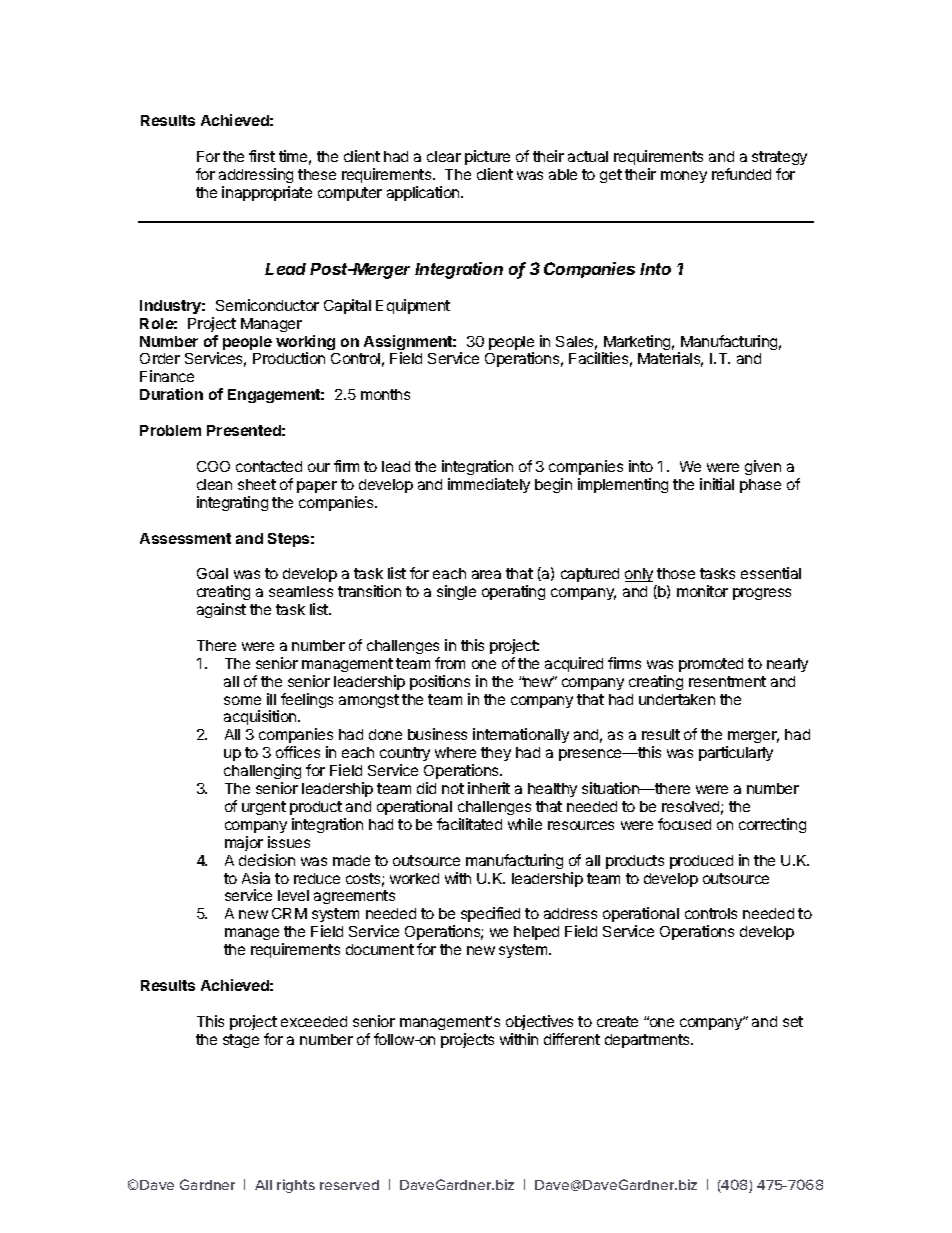 The width and height of the screenshot is (952, 1233). I want to click on picture, so click(487, 157).
